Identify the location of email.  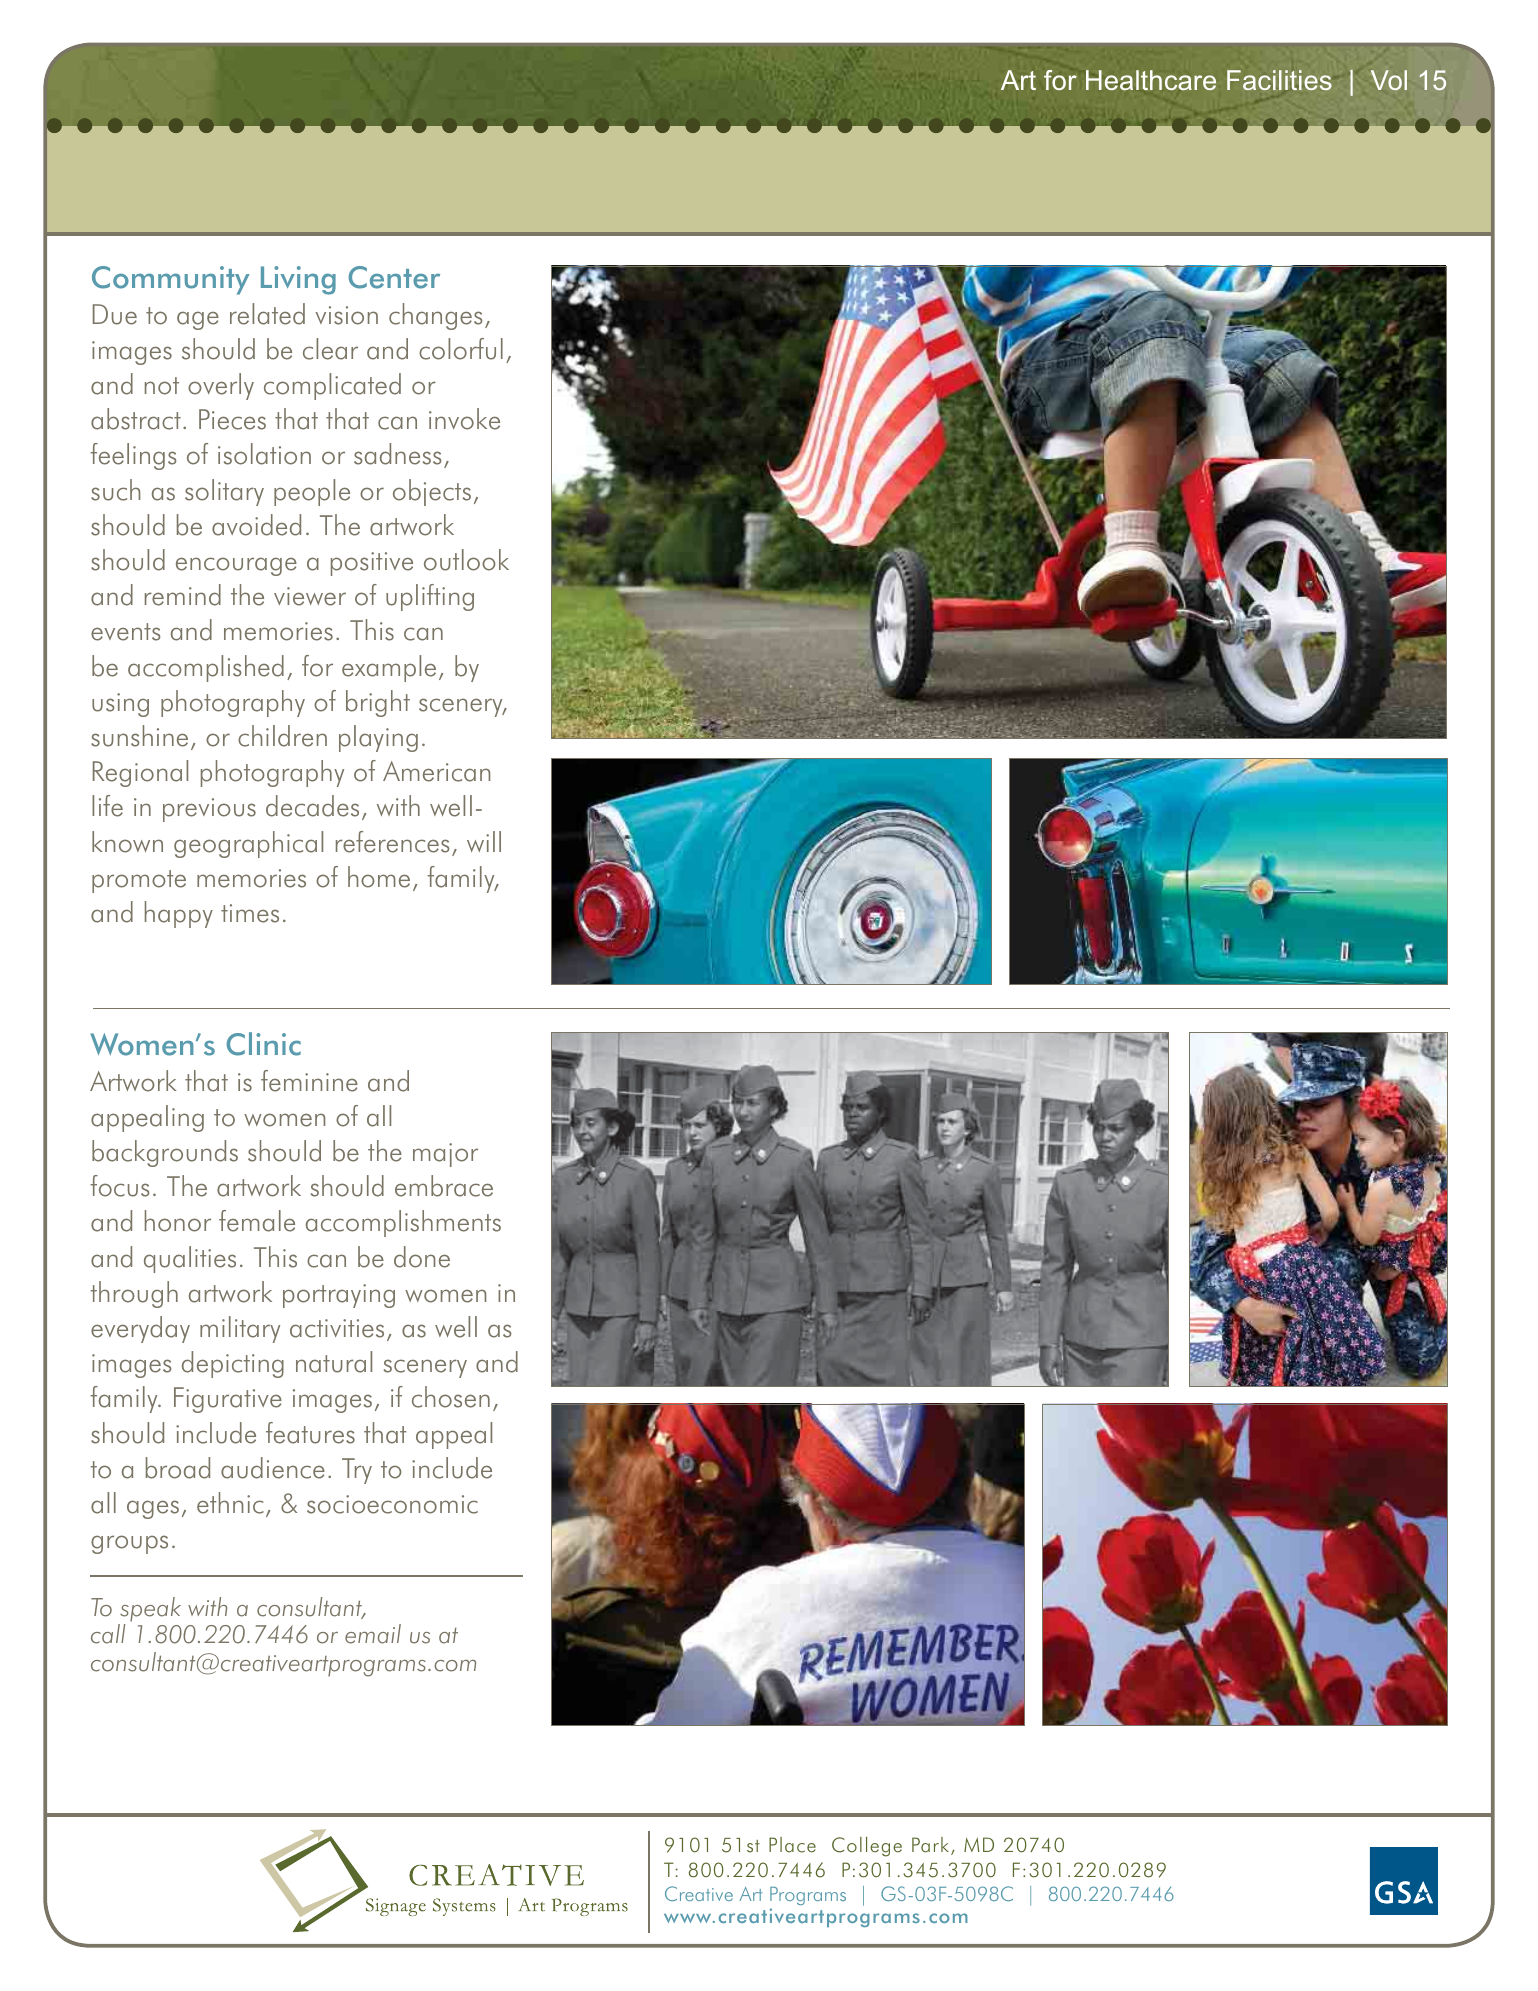
(373, 1634).
